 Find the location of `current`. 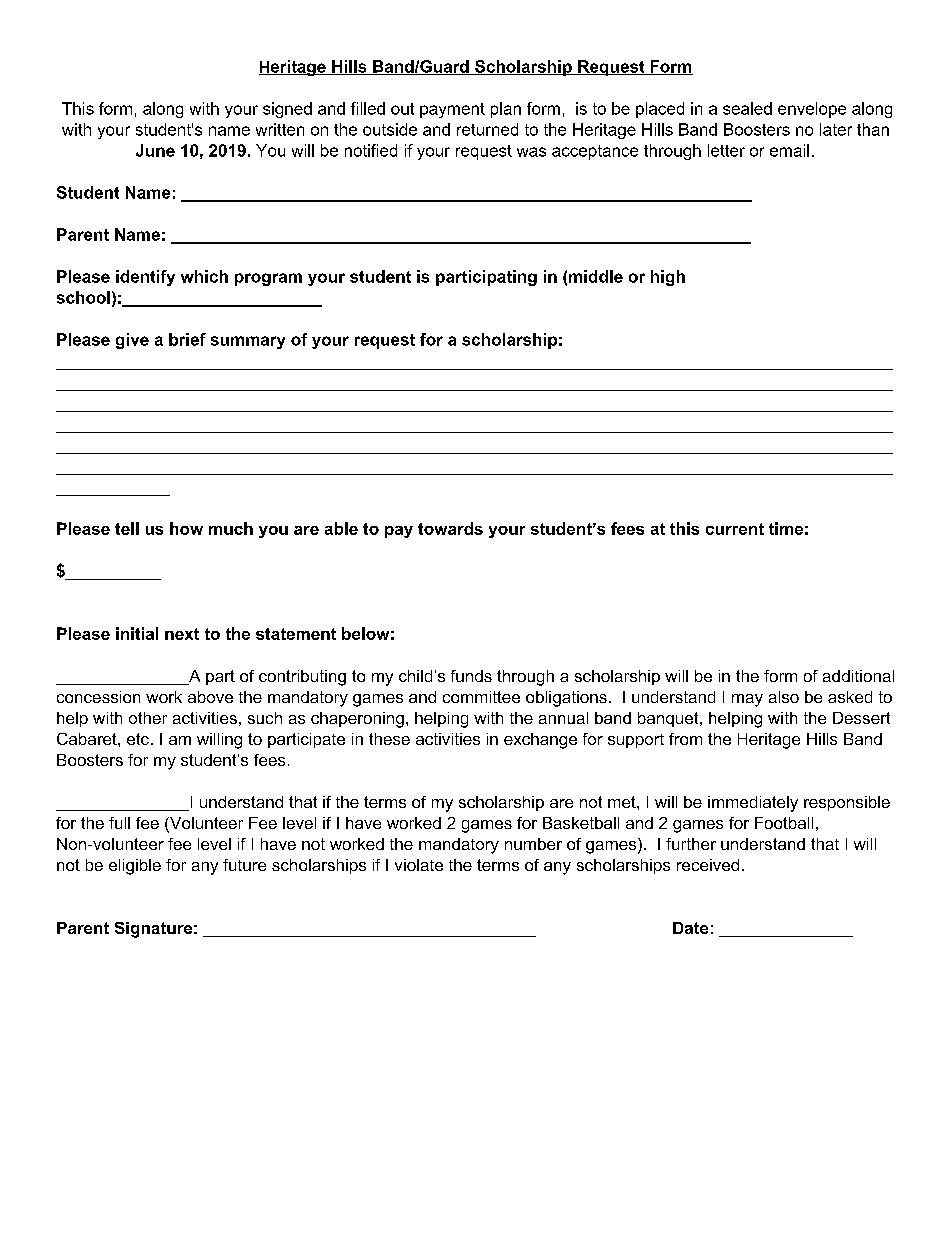

current is located at coordinates (735, 529).
